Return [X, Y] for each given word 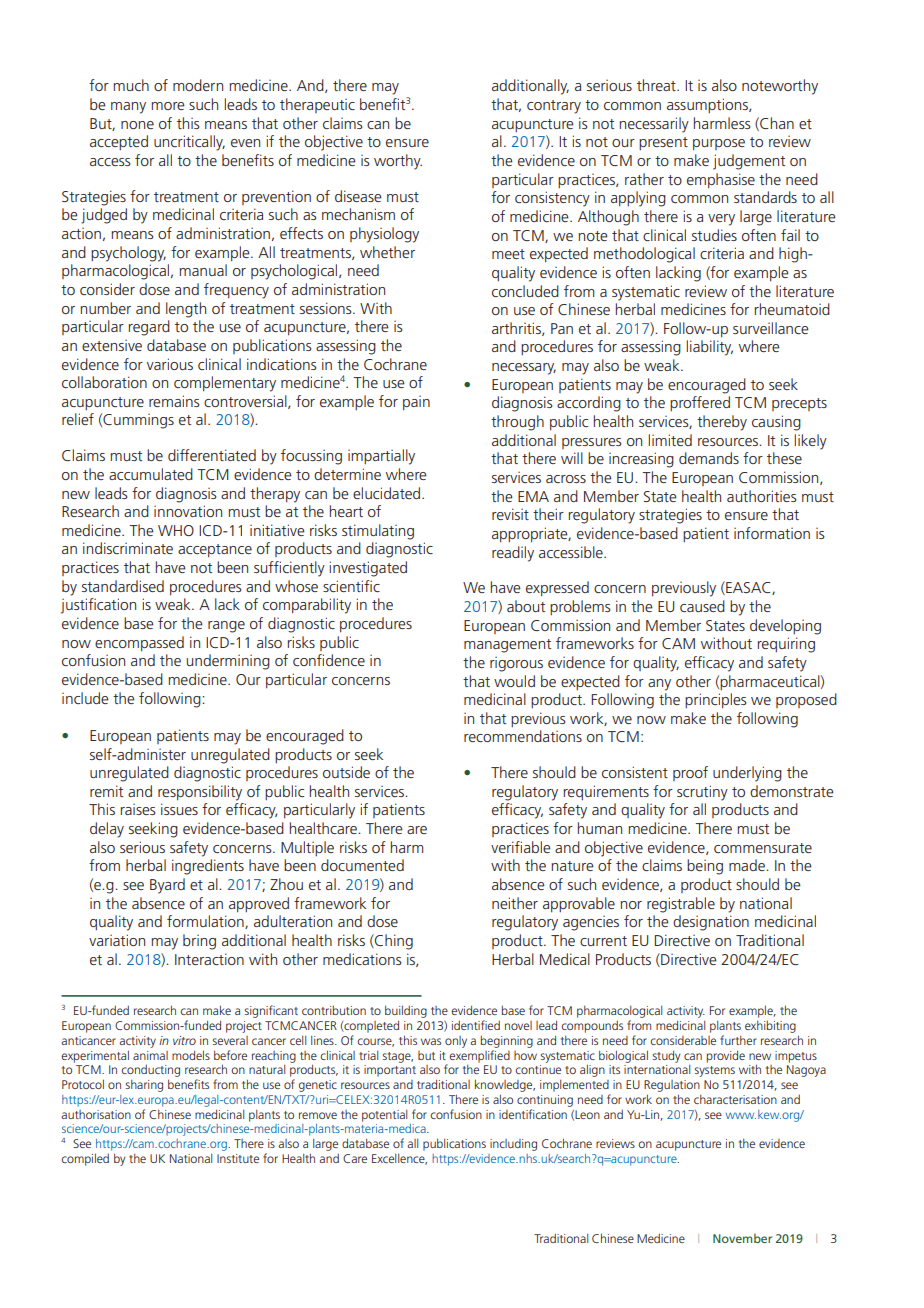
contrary [554, 107]
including [513, 1145]
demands [709, 458]
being [705, 867]
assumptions [708, 105]
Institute [238, 1158]
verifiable [520, 847]
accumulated [151, 474]
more [167, 106]
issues [179, 809]
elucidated [388, 493]
